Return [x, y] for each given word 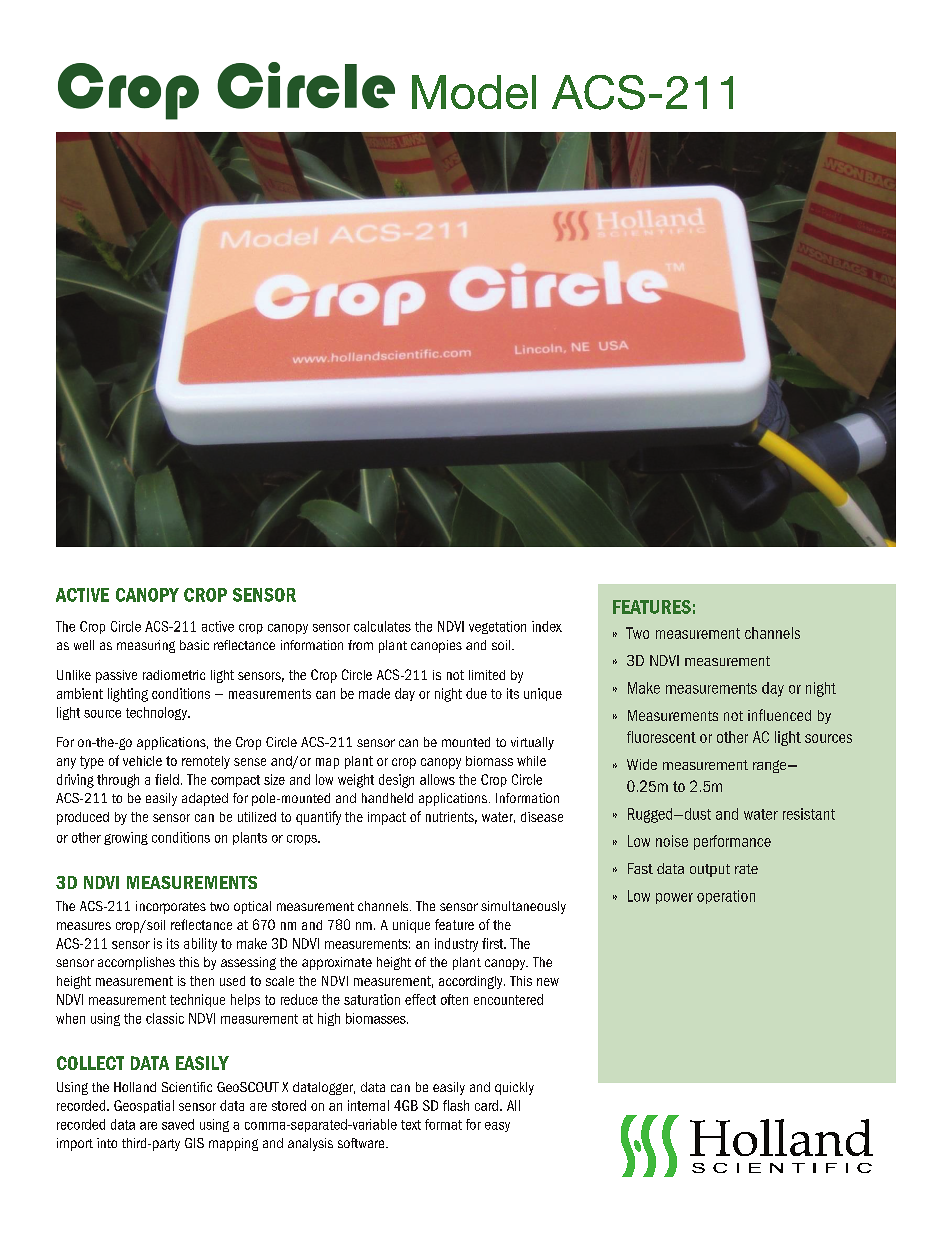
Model [474, 92]
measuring [146, 646]
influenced [779, 715]
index [547, 626]
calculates [382, 626]
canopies [436, 646]
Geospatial [144, 1106]
